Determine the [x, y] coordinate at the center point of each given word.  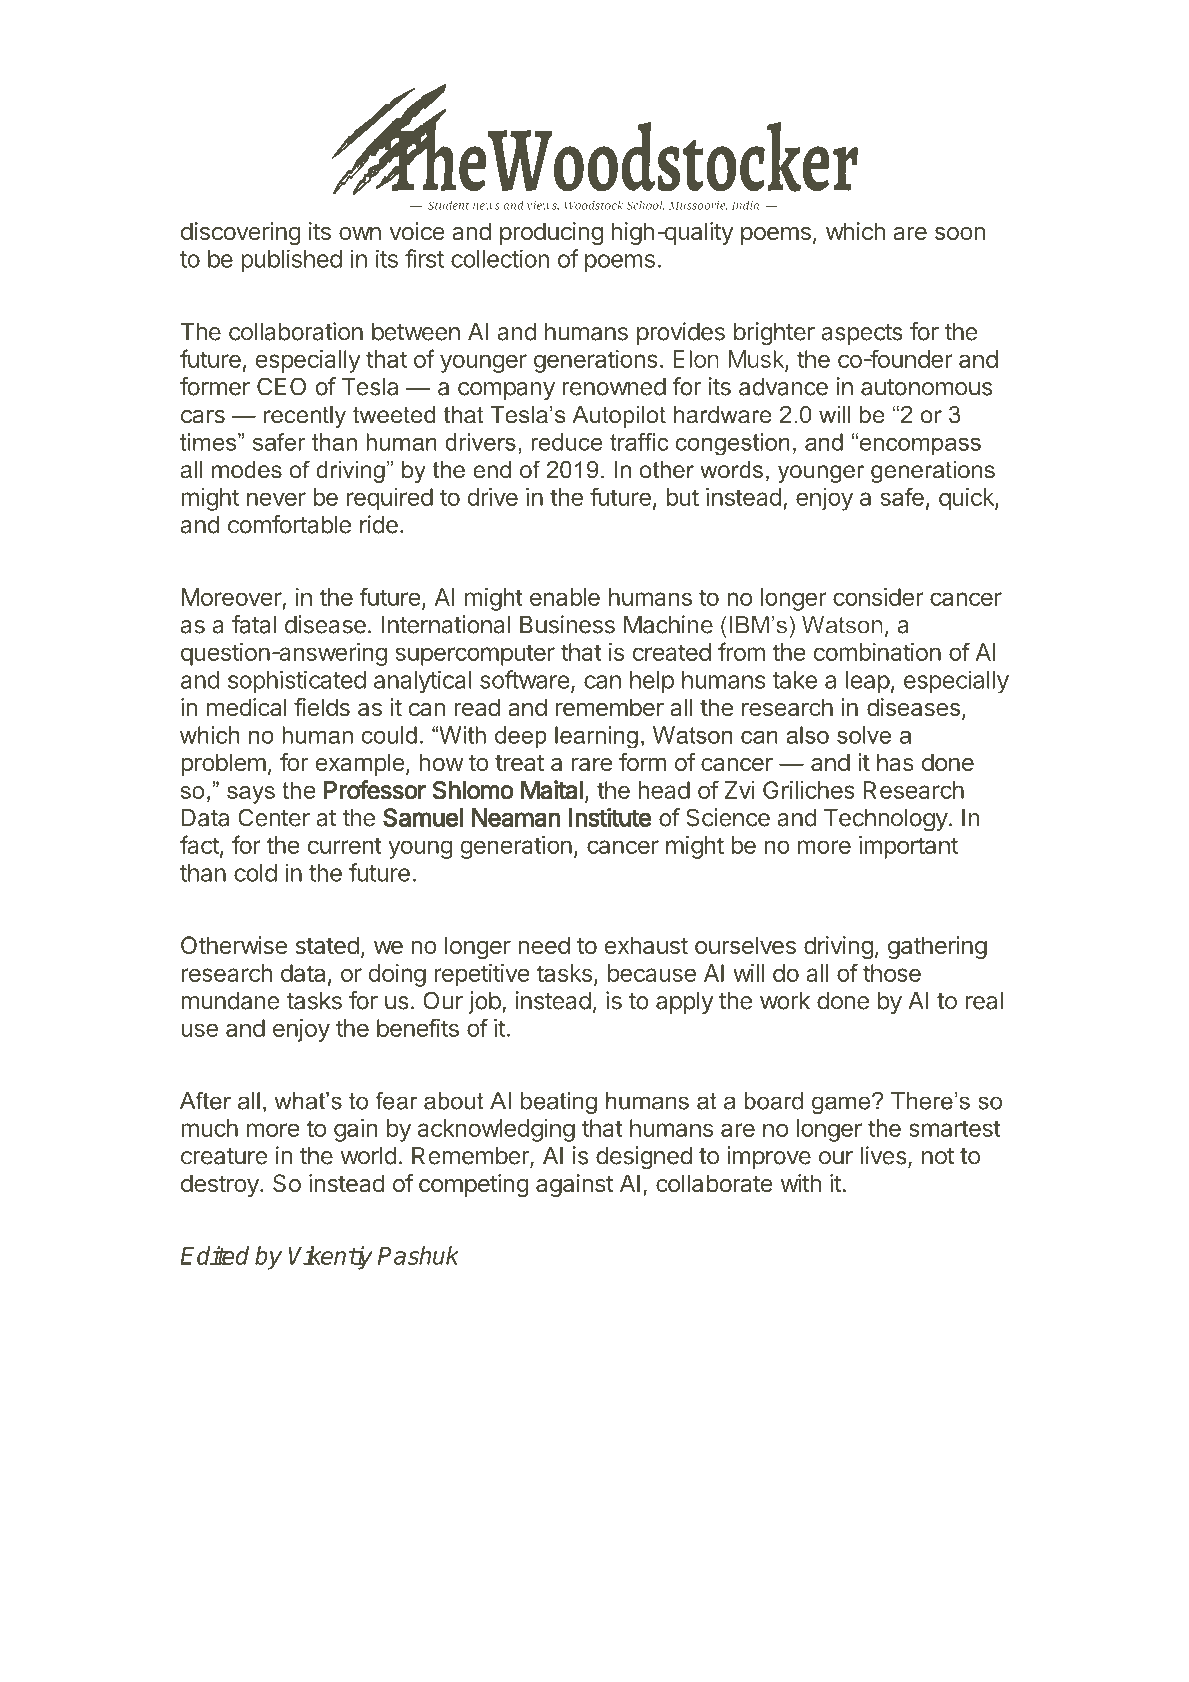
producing [551, 233]
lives [884, 1155]
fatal [254, 624]
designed [644, 1157]
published [291, 261]
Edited [214, 1255]
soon [960, 233]
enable [565, 597]
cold [255, 873]
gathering [937, 947]
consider [878, 597]
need [544, 945]
